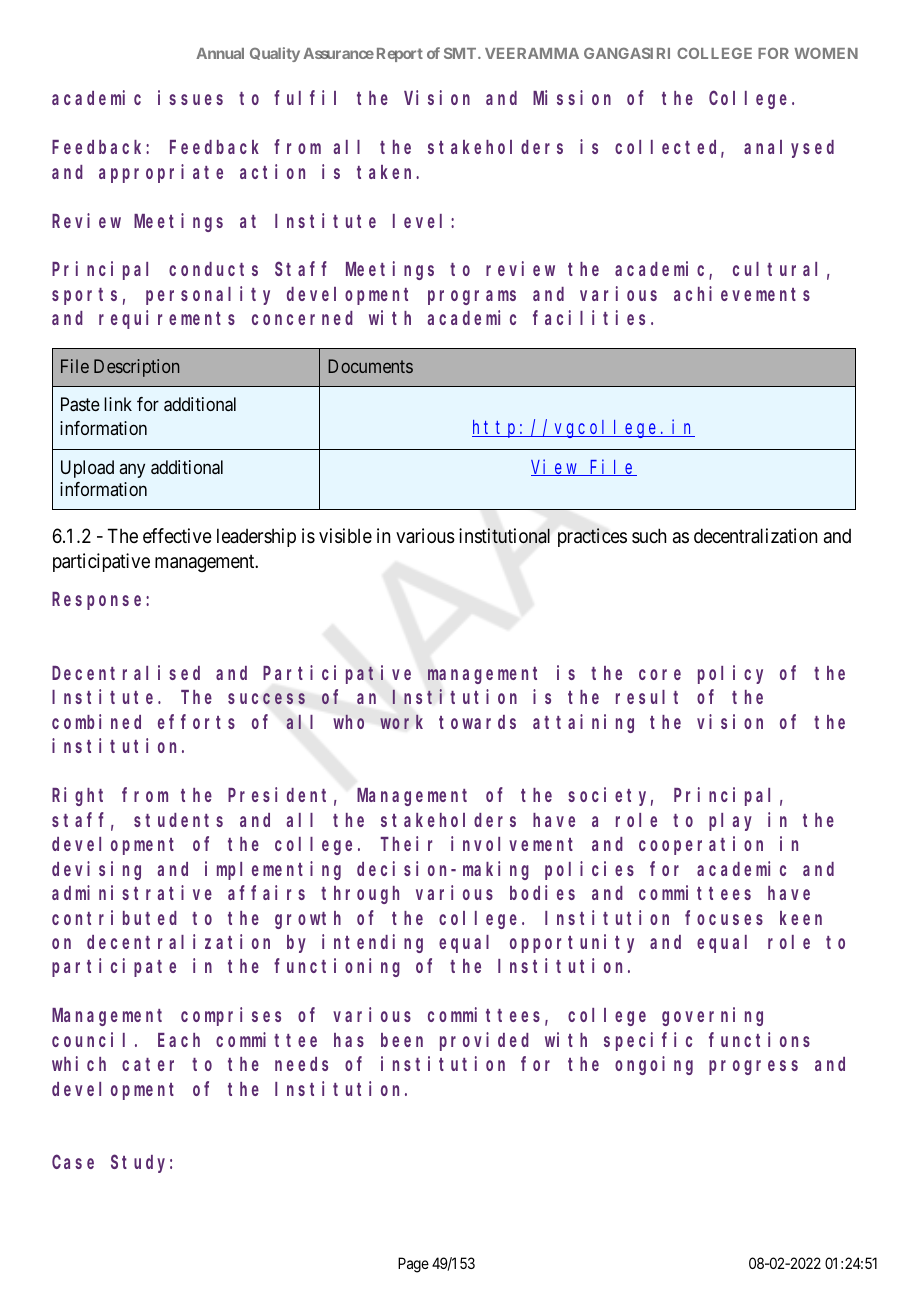  Describe the element at coordinates (401, 722) in the screenshot. I see `work` at that location.
